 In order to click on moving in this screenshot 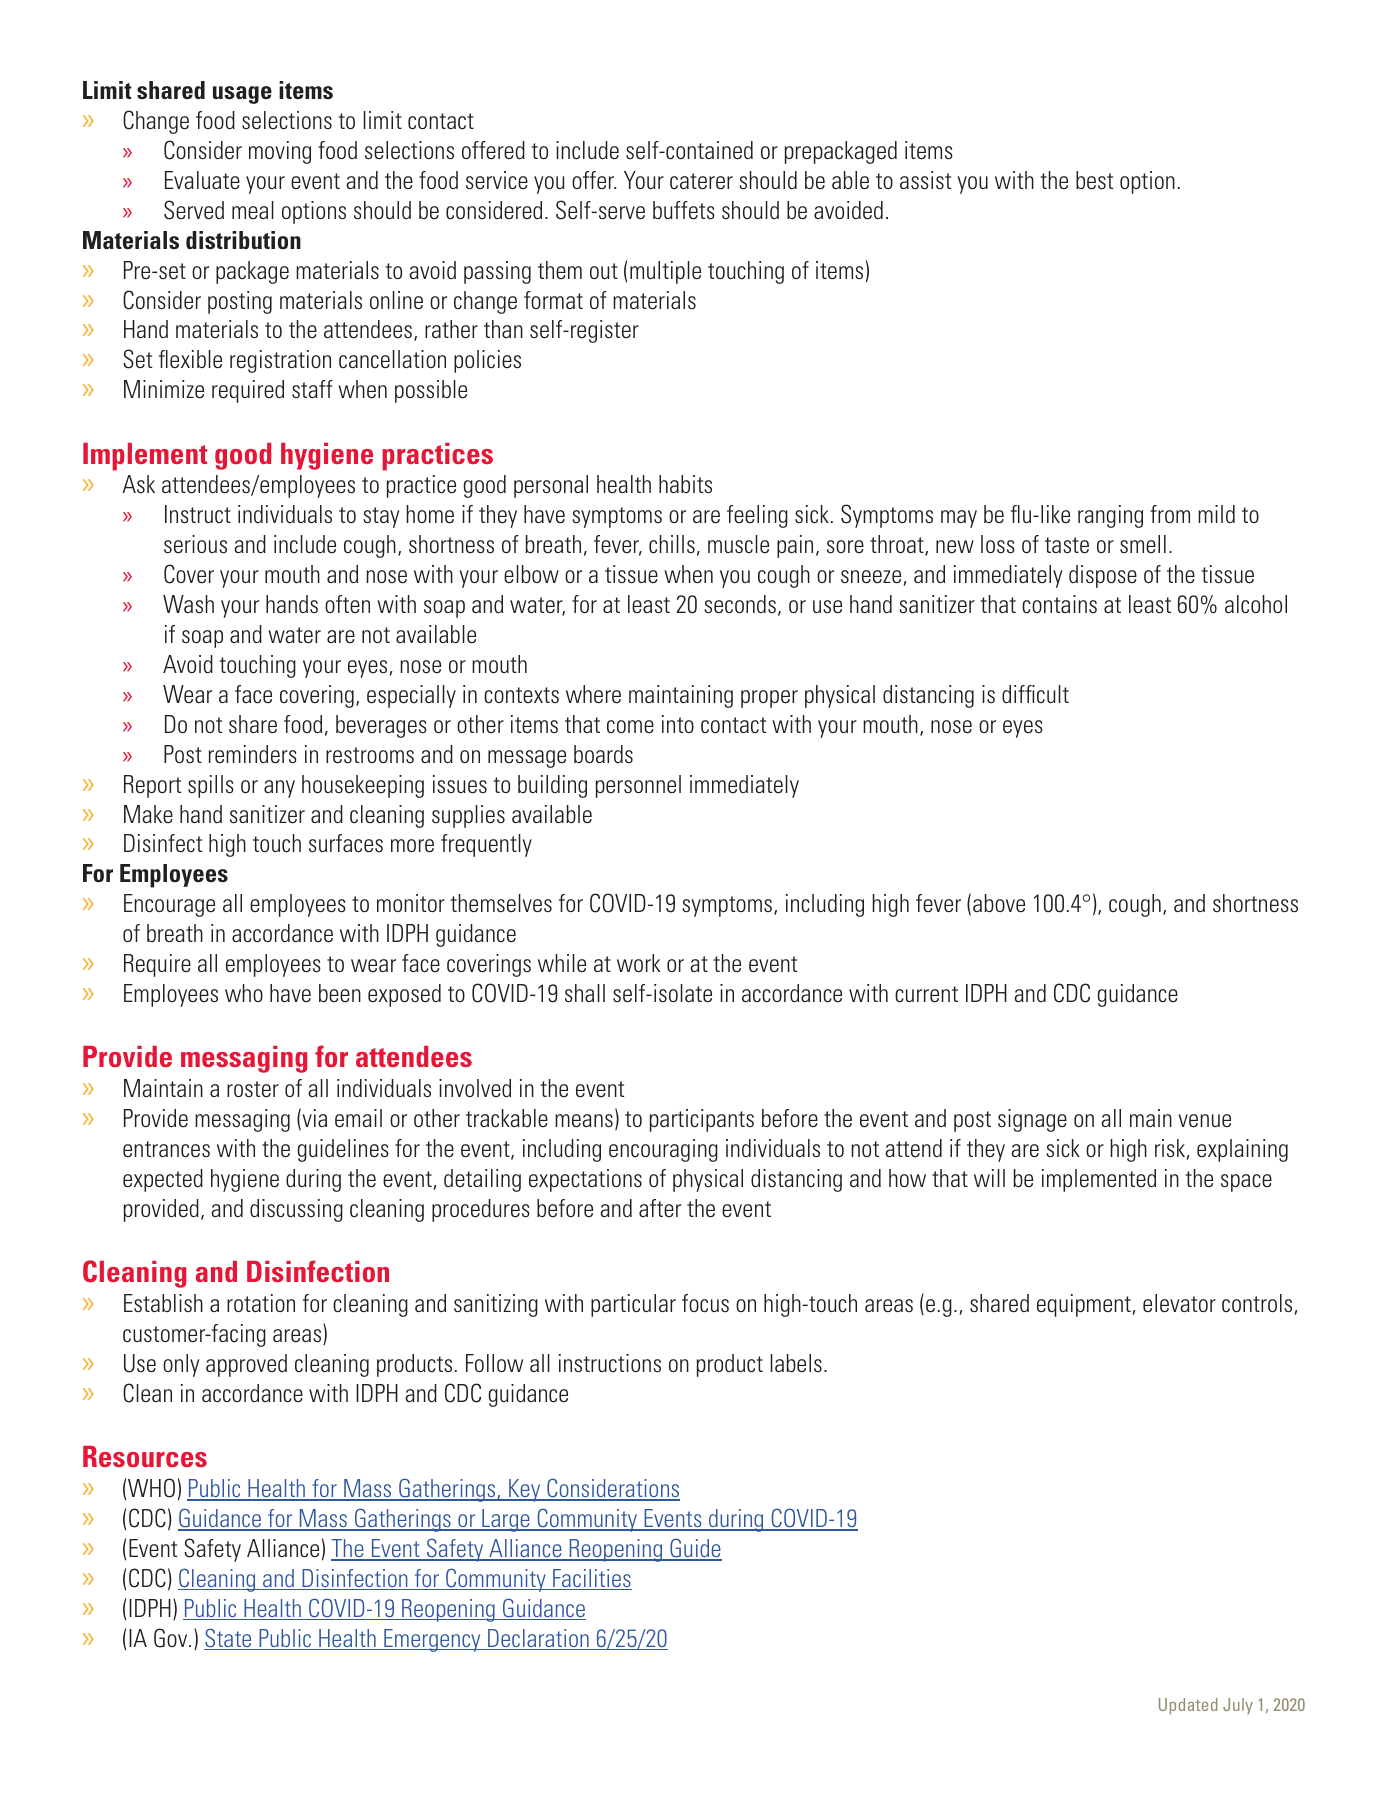, I will do `click(280, 152)`.
